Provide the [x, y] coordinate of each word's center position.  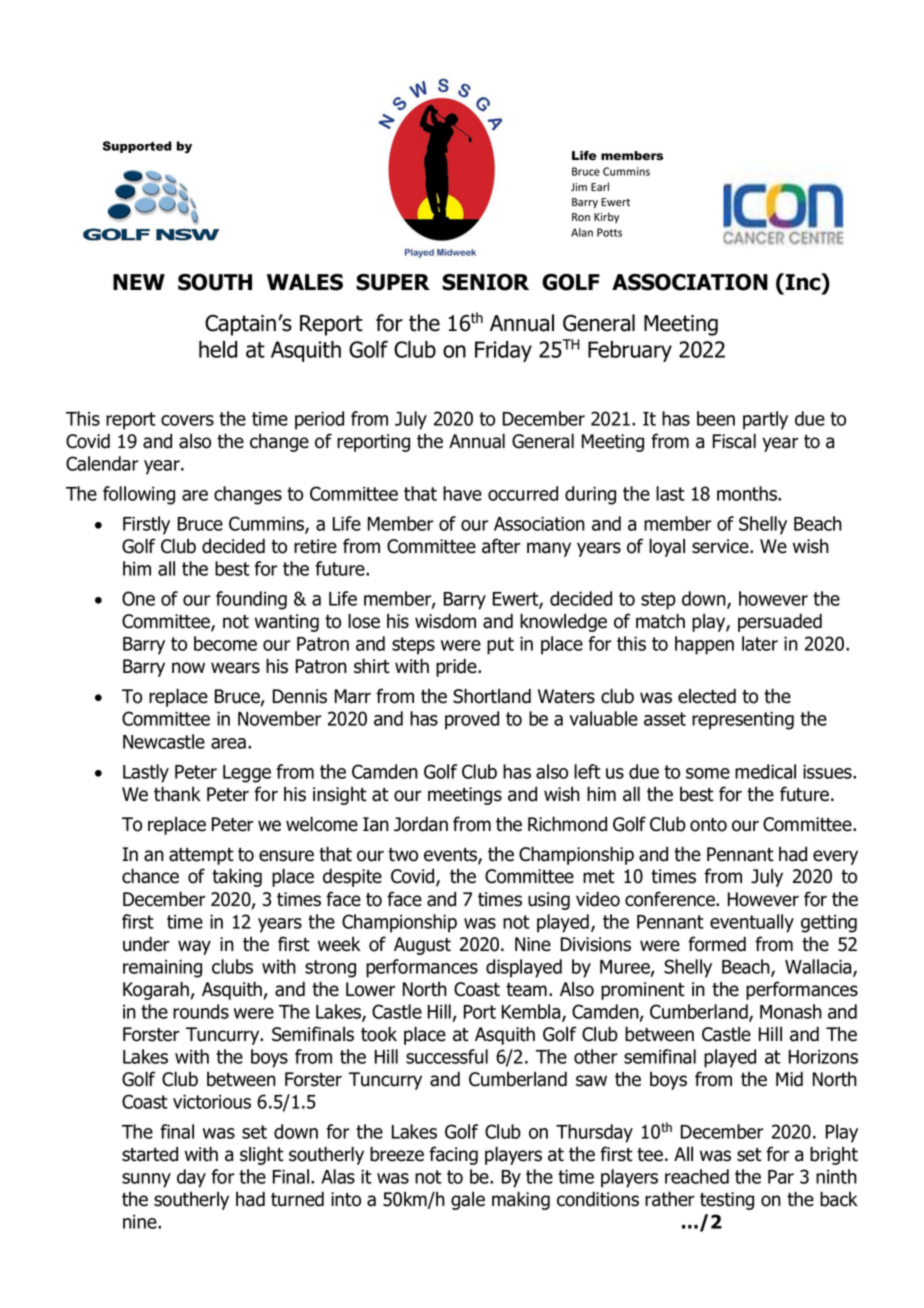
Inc [804, 283]
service [721, 546]
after [501, 546]
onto [708, 825]
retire [315, 546]
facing [453, 1155]
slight [262, 1155]
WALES [305, 282]
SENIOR [485, 282]
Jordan [421, 824]
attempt [201, 856]
